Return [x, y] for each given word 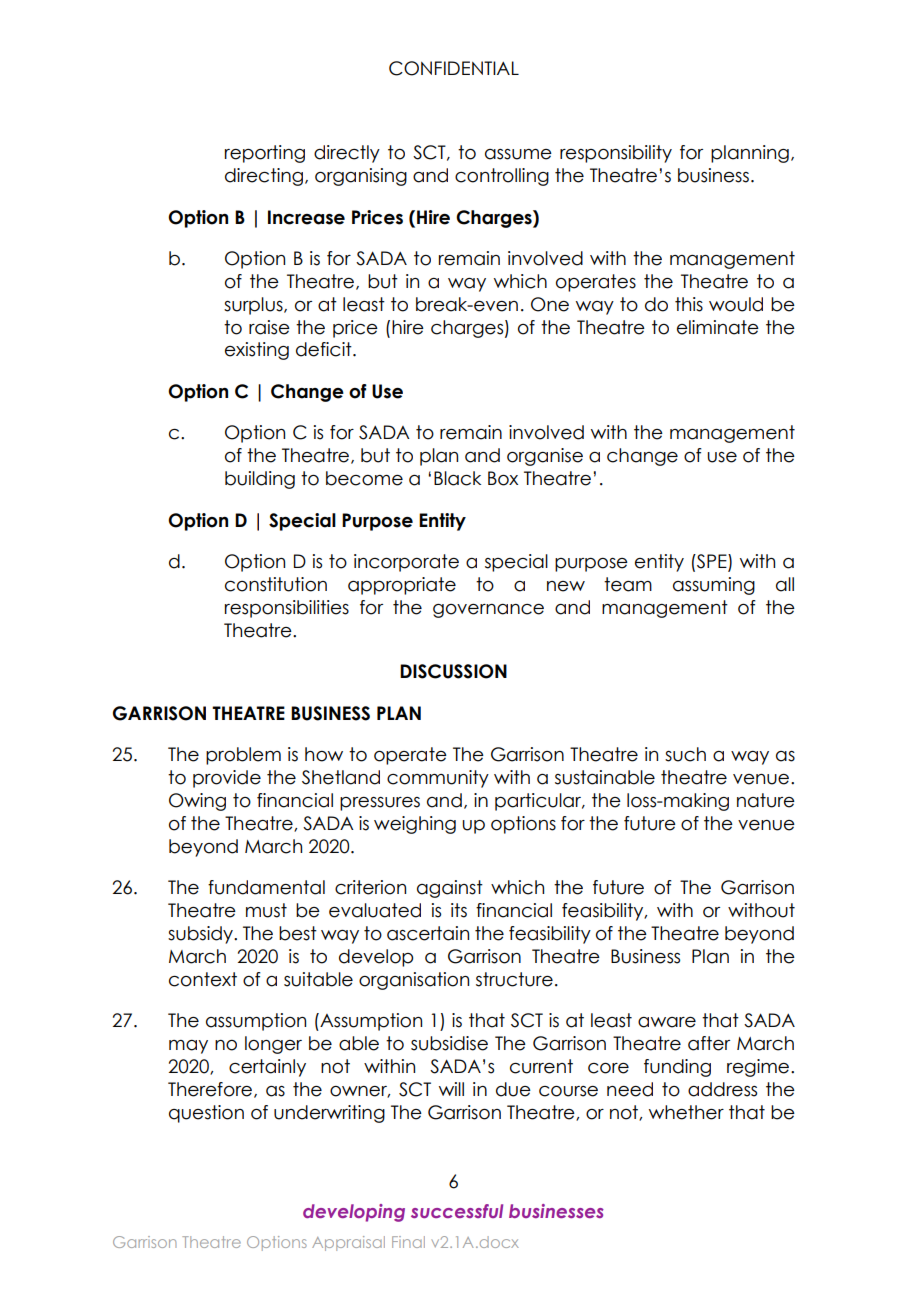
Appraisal [348, 1243]
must [266, 910]
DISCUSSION [453, 671]
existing [257, 351]
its [459, 910]
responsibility [616, 154]
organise [545, 457]
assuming [714, 586]
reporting [265, 154]
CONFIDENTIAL [454, 68]
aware [667, 1022]
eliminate [718, 327]
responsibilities [287, 609]
